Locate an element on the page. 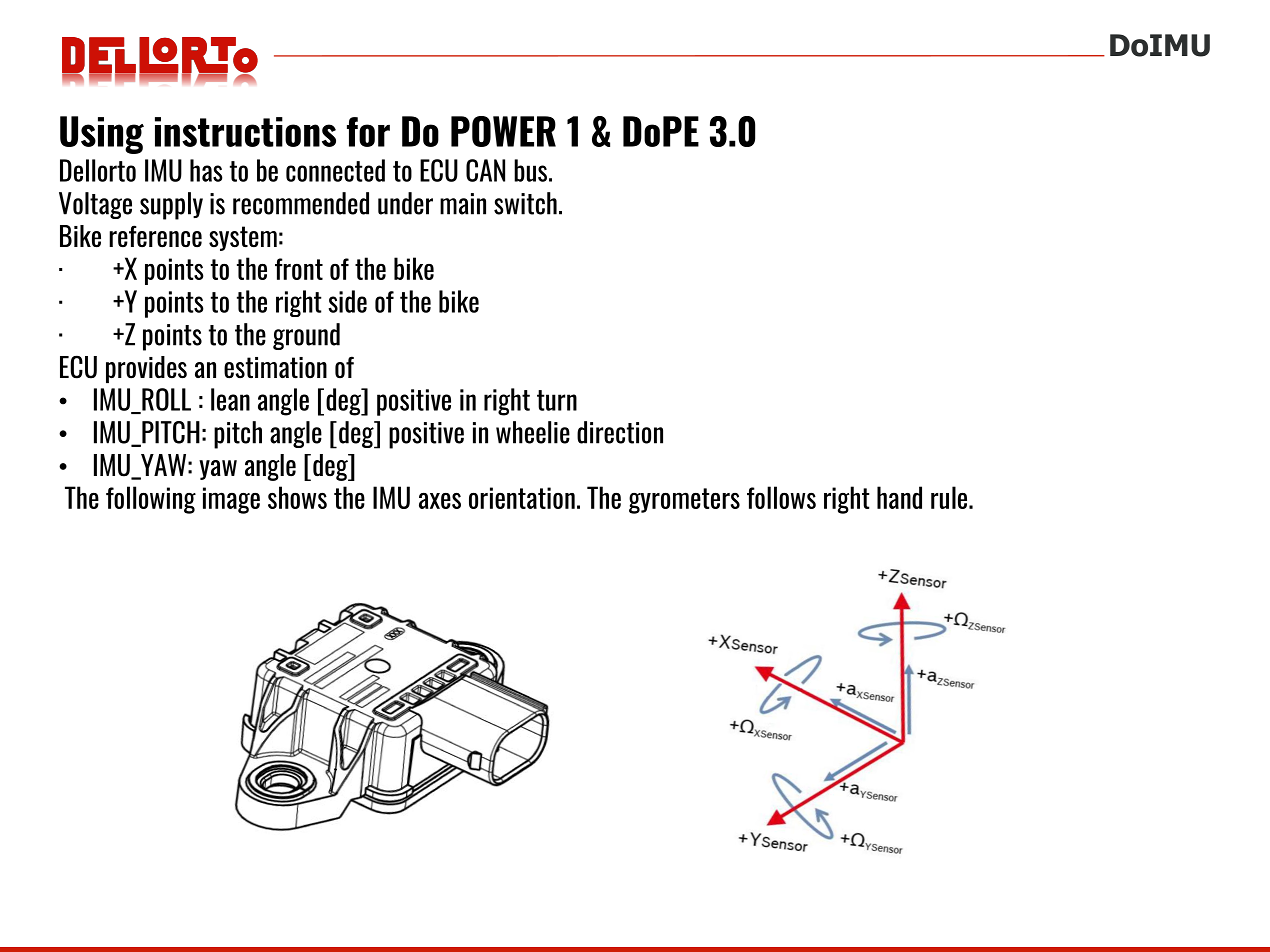 The image size is (1270, 952). side is located at coordinates (347, 301).
